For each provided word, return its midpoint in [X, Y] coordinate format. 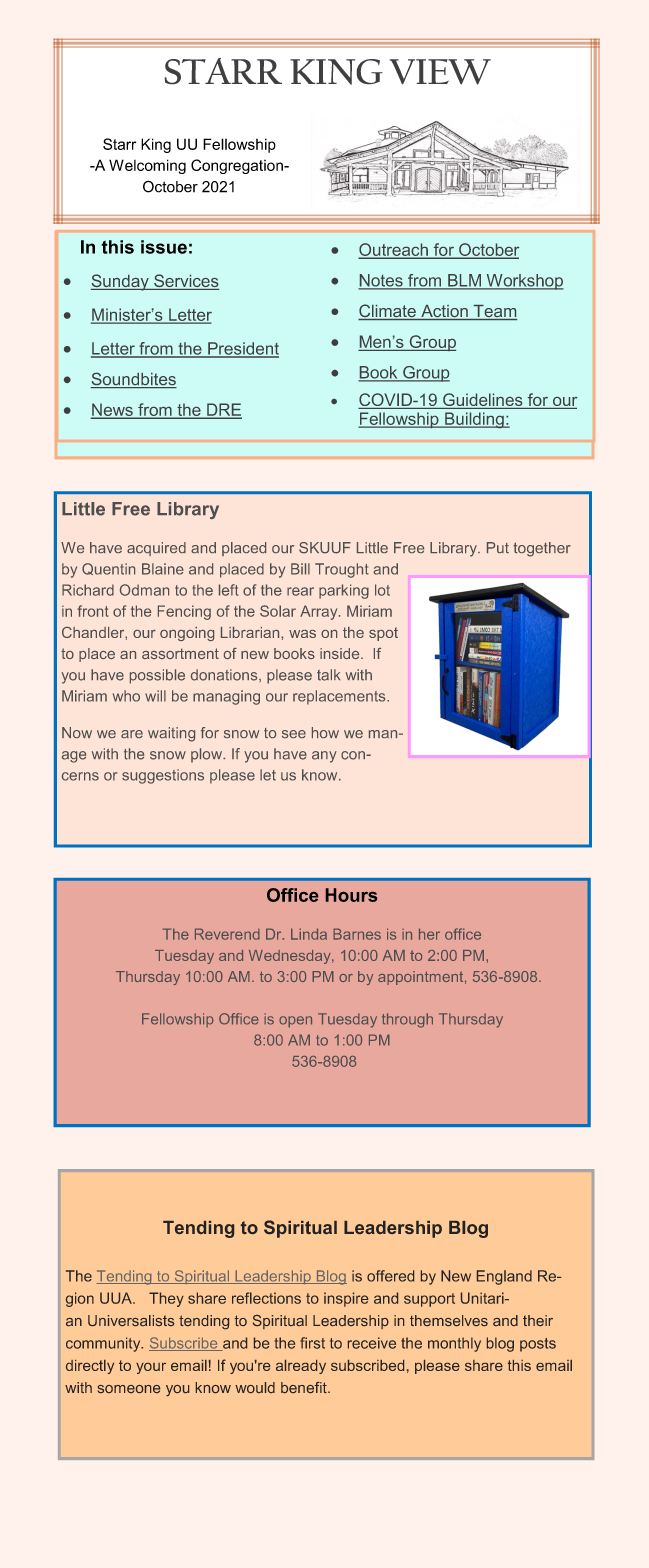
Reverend [227, 934]
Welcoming [147, 166]
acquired [156, 549]
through [407, 1020]
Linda [309, 934]
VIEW [440, 72]
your [151, 1368]
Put [498, 547]
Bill [300, 569]
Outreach [394, 250]
